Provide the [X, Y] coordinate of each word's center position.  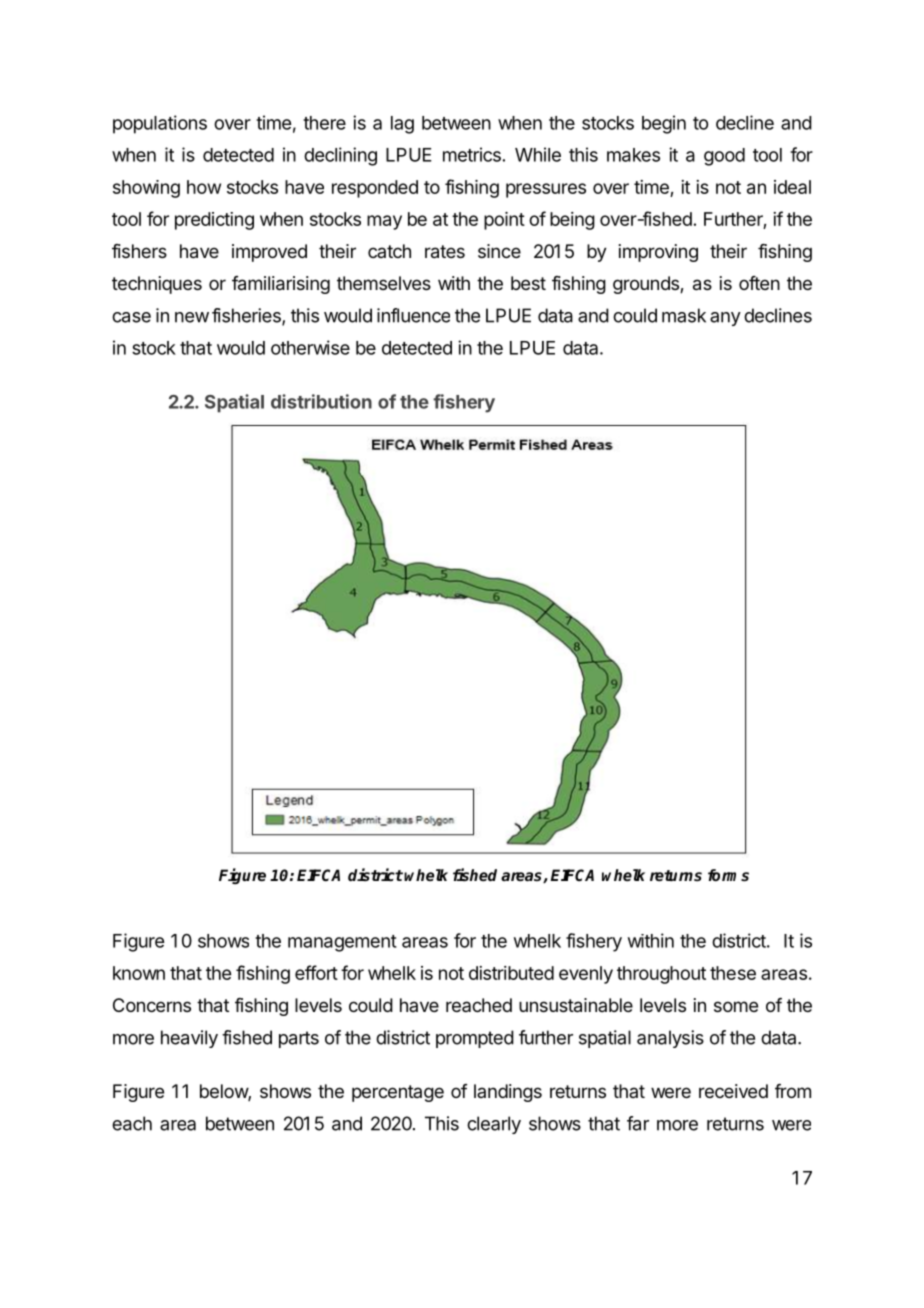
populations [160, 124]
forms [728, 875]
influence [413, 315]
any [725, 319]
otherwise [310, 347]
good [724, 157]
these [733, 973]
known [139, 973]
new [192, 317]
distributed [511, 973]
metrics [472, 154]
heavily [189, 1039]
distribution [321, 401]
